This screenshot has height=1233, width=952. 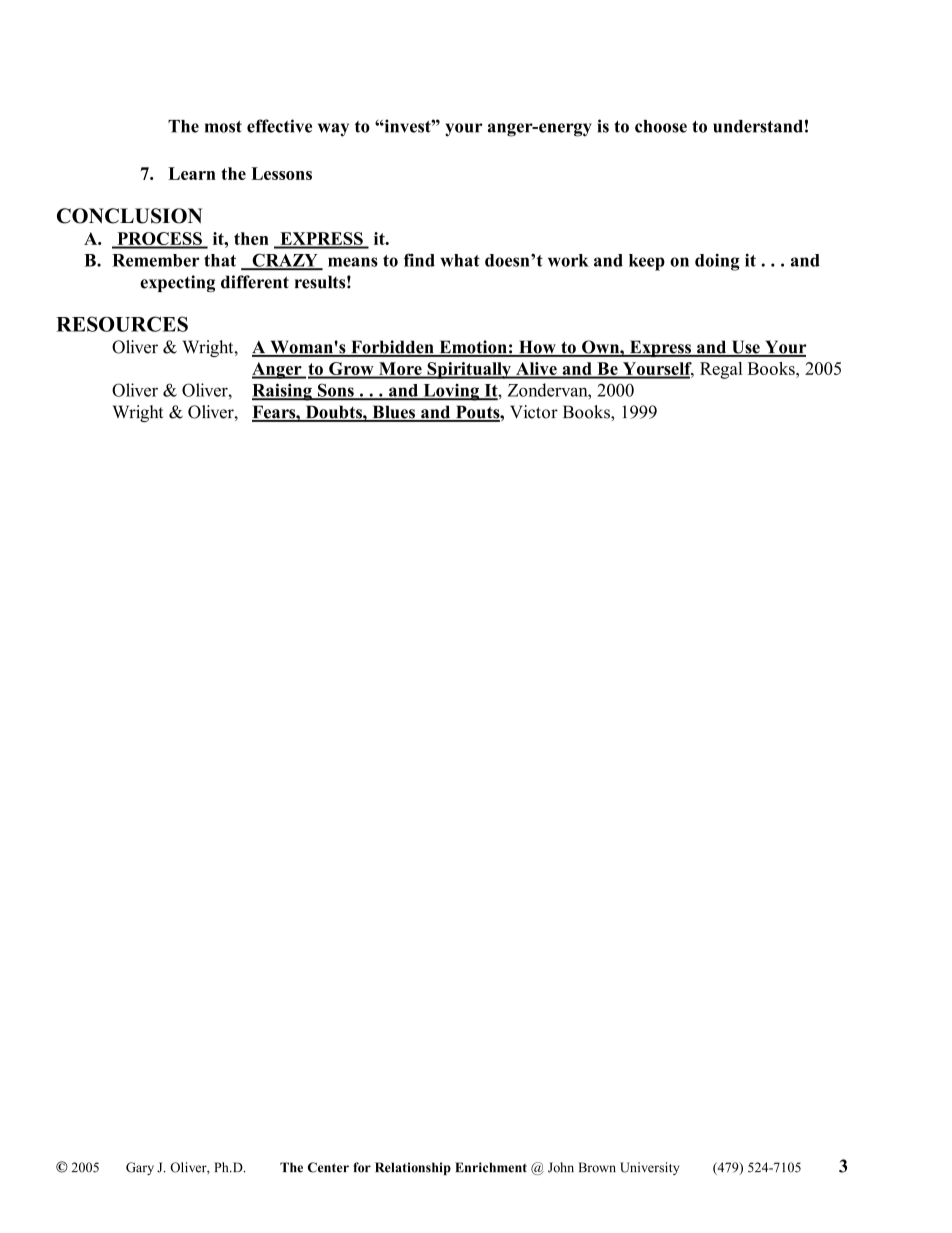 What do you see at coordinates (413, 1168) in the screenshot?
I see `Relationship` at bounding box center [413, 1168].
